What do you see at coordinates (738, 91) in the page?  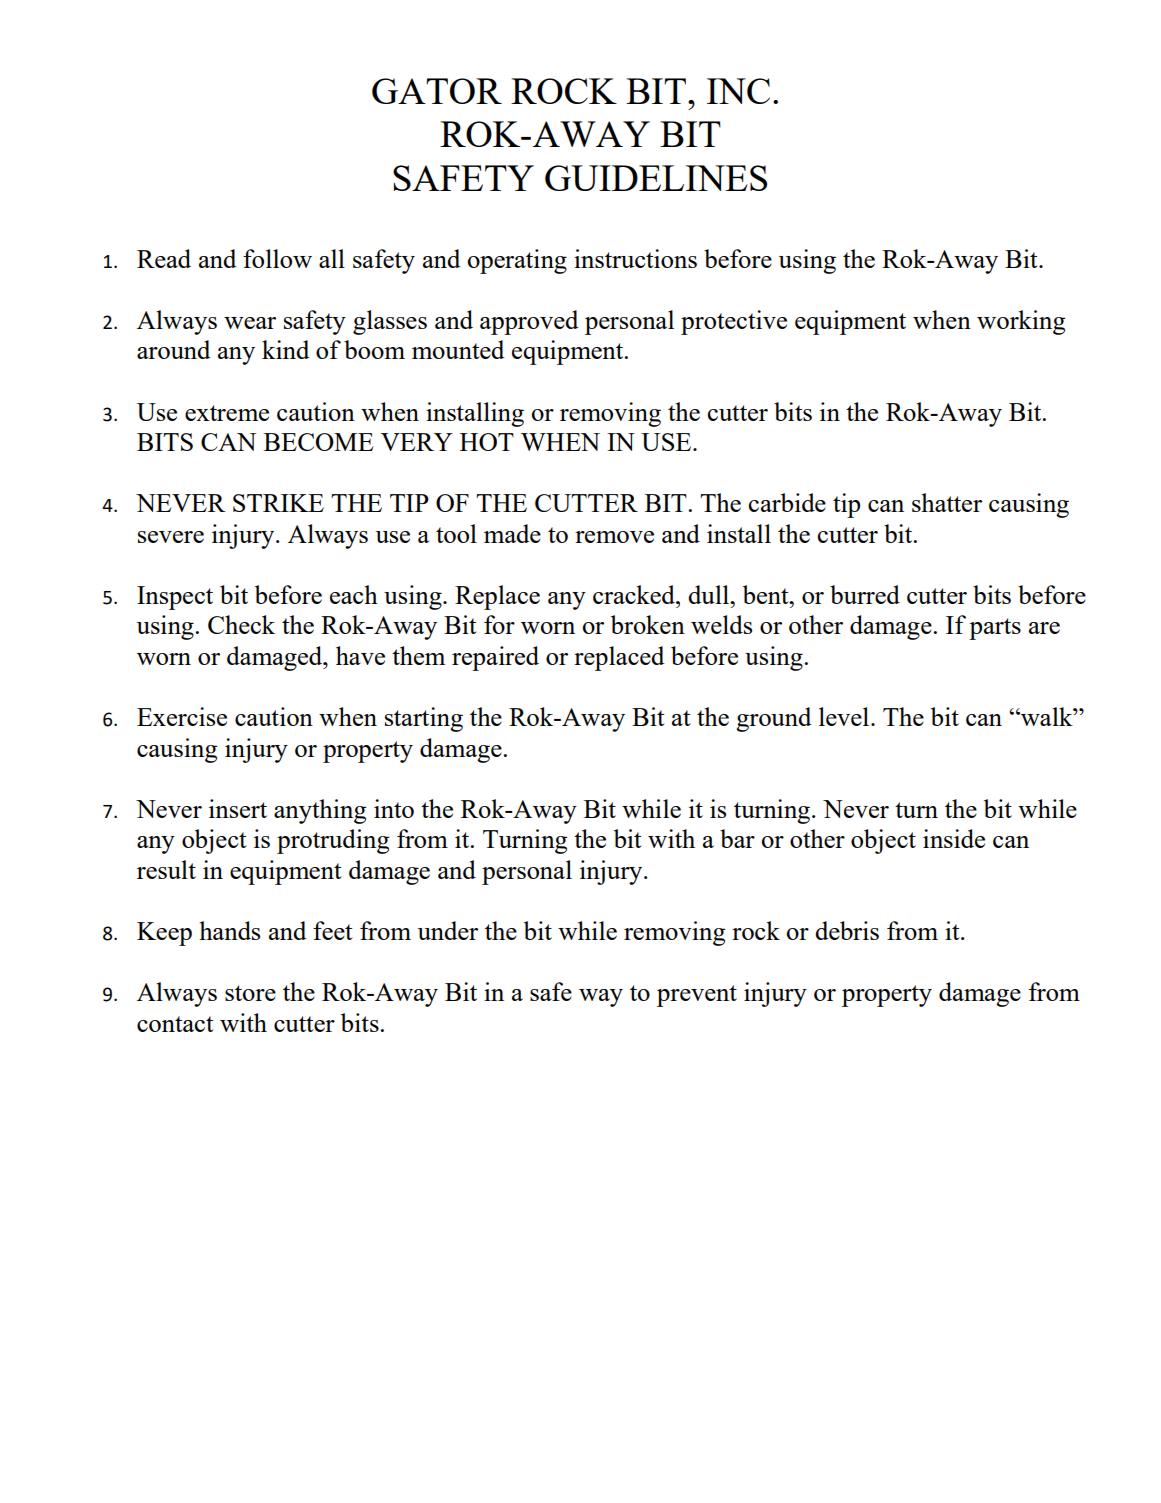 I see `INC` at bounding box center [738, 91].
